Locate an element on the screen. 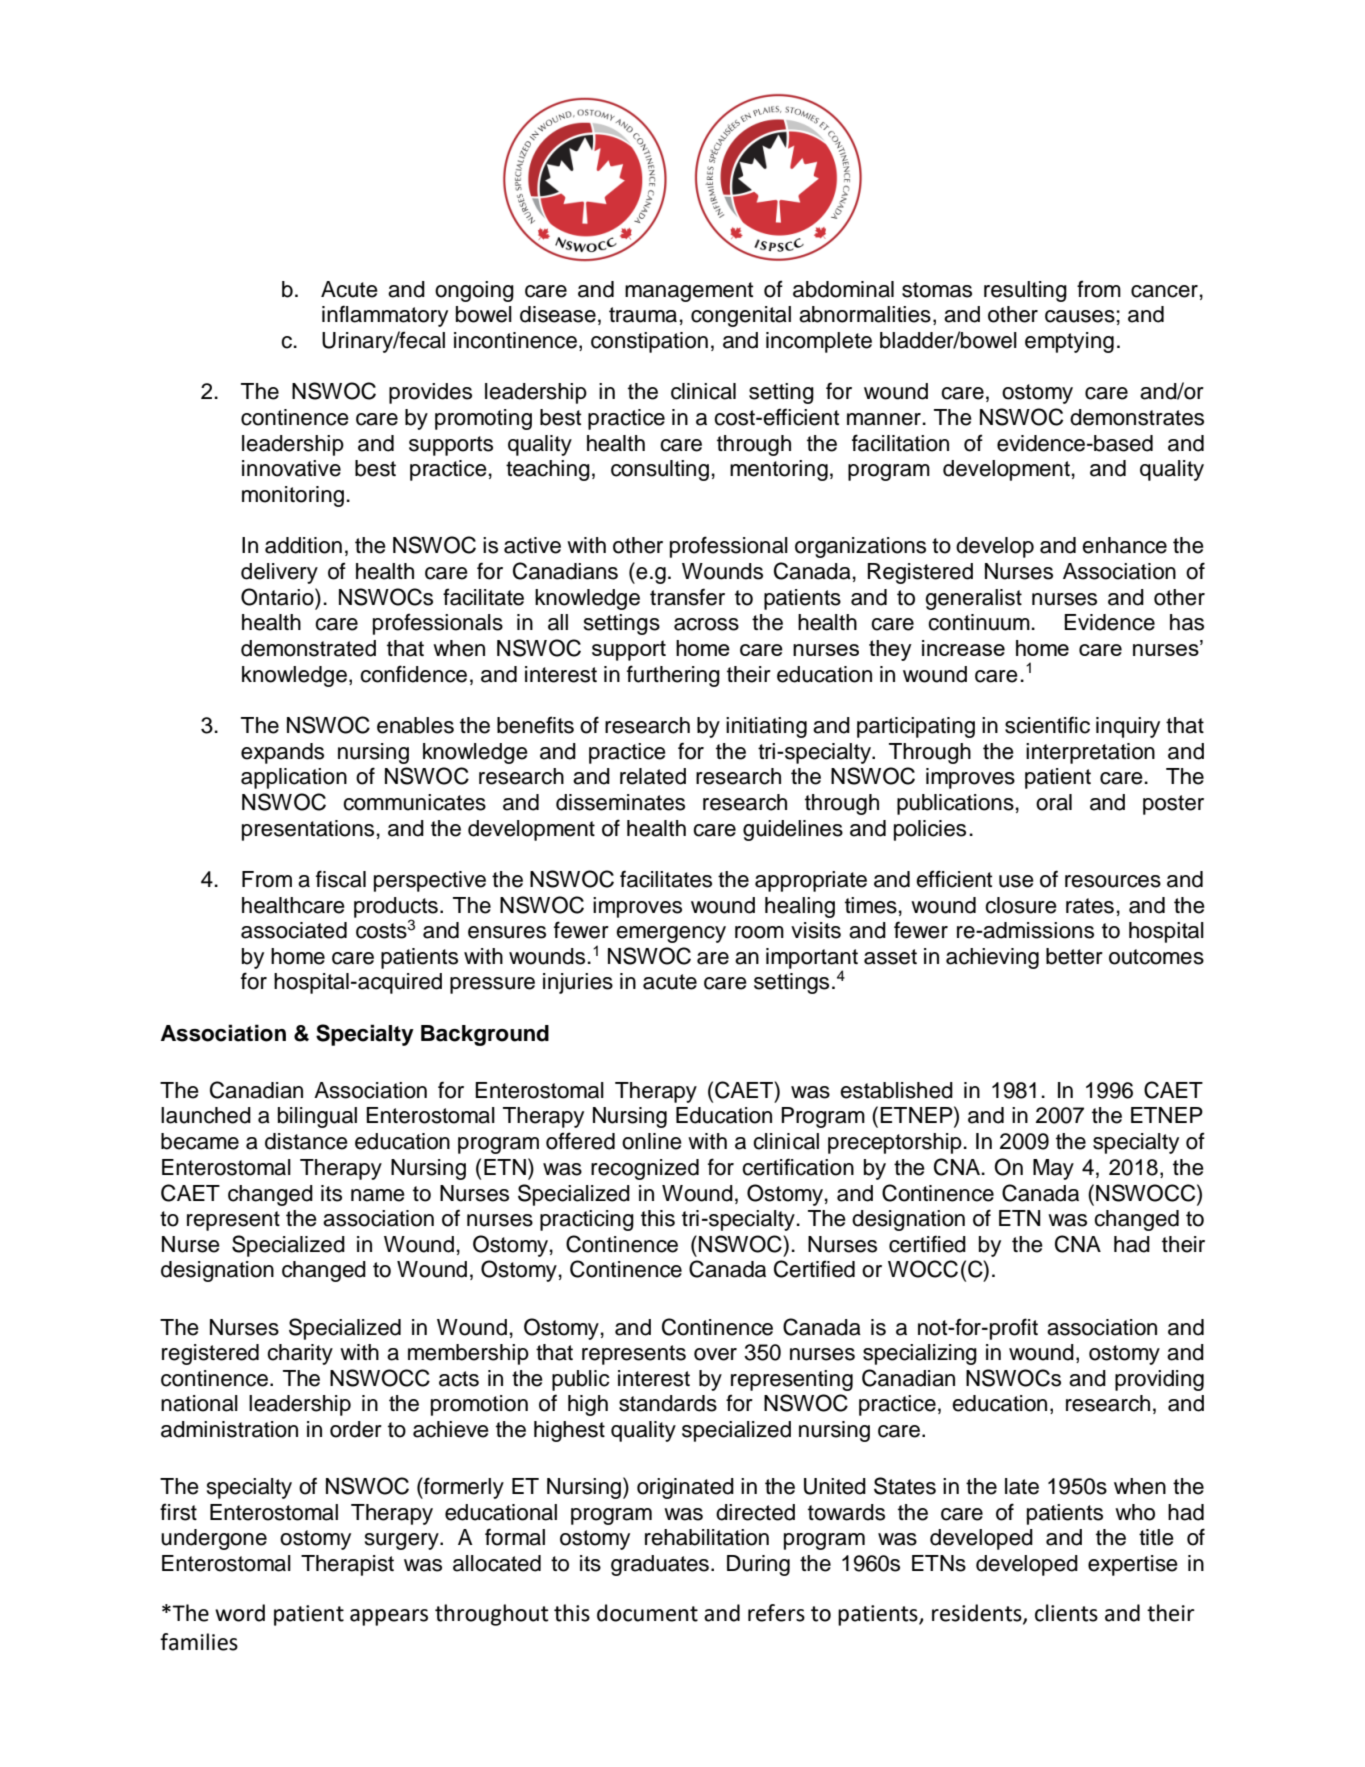  distance is located at coordinates (306, 1141).
